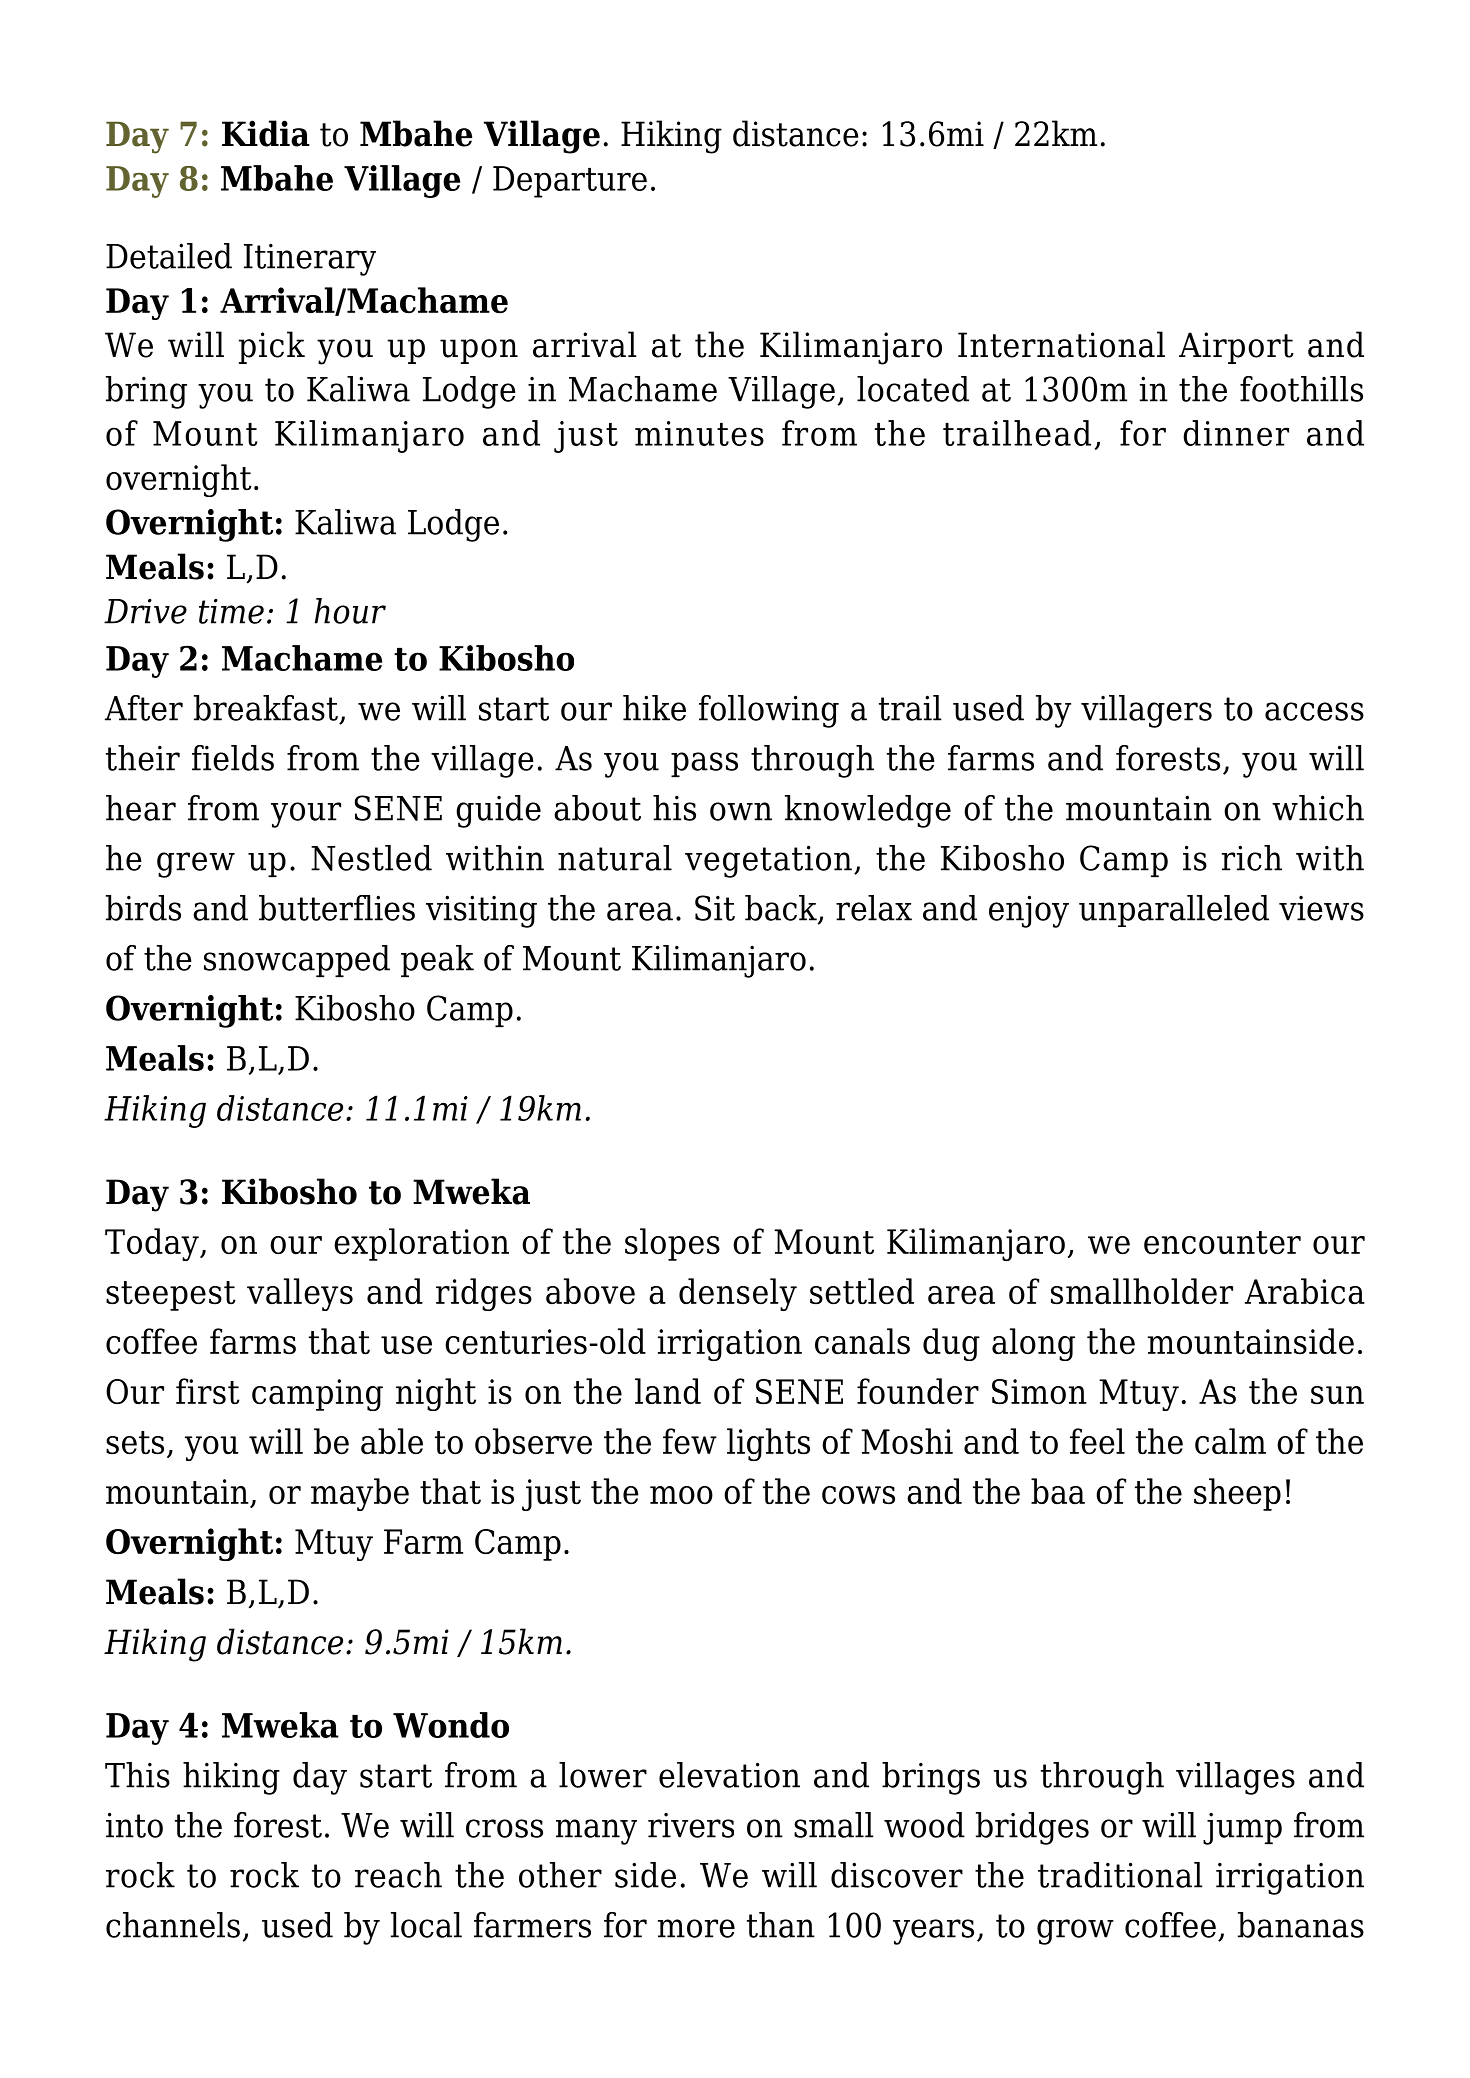  I want to click on Departure, so click(570, 182).
